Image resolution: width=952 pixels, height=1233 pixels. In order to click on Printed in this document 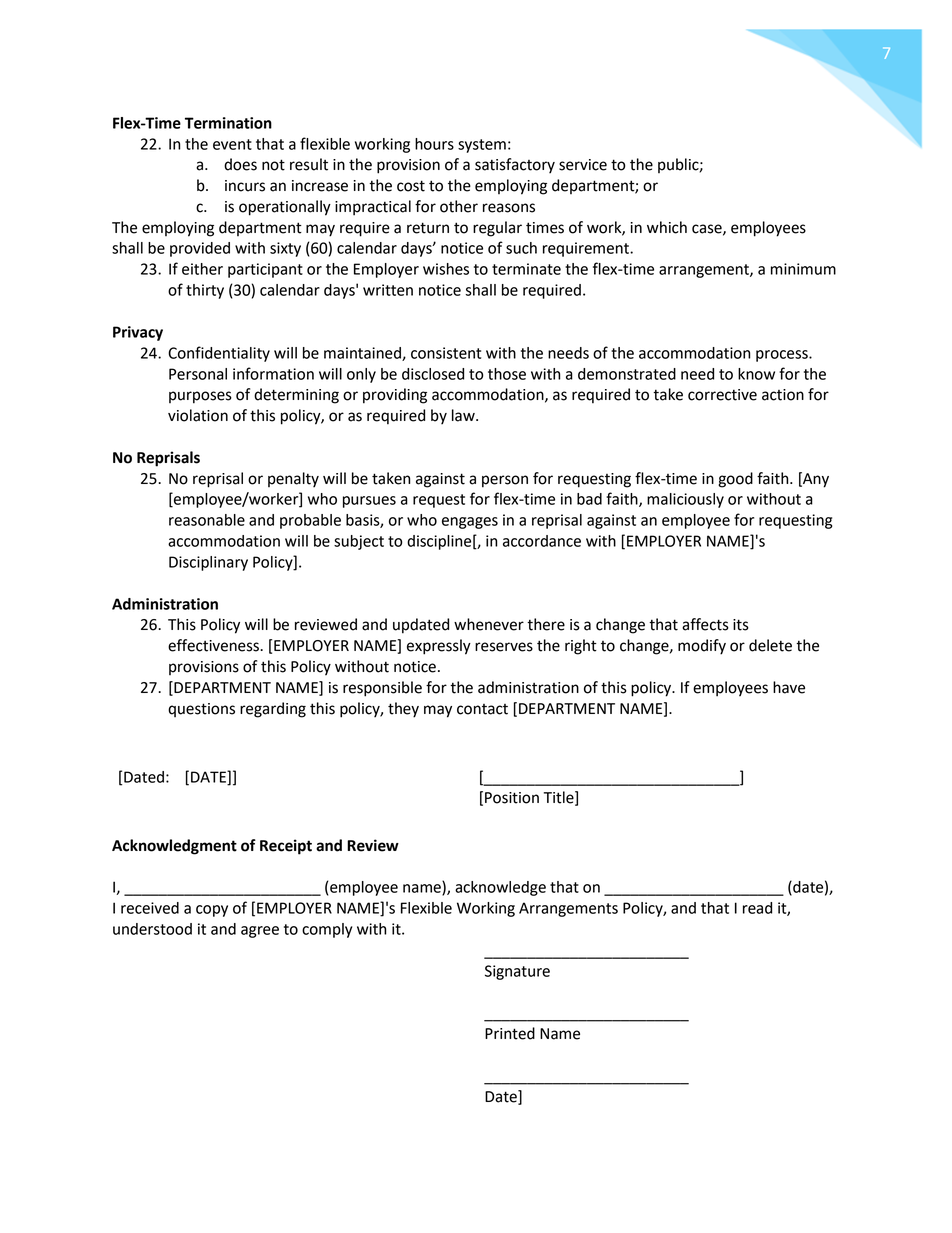, I will do `click(510, 1033)`.
